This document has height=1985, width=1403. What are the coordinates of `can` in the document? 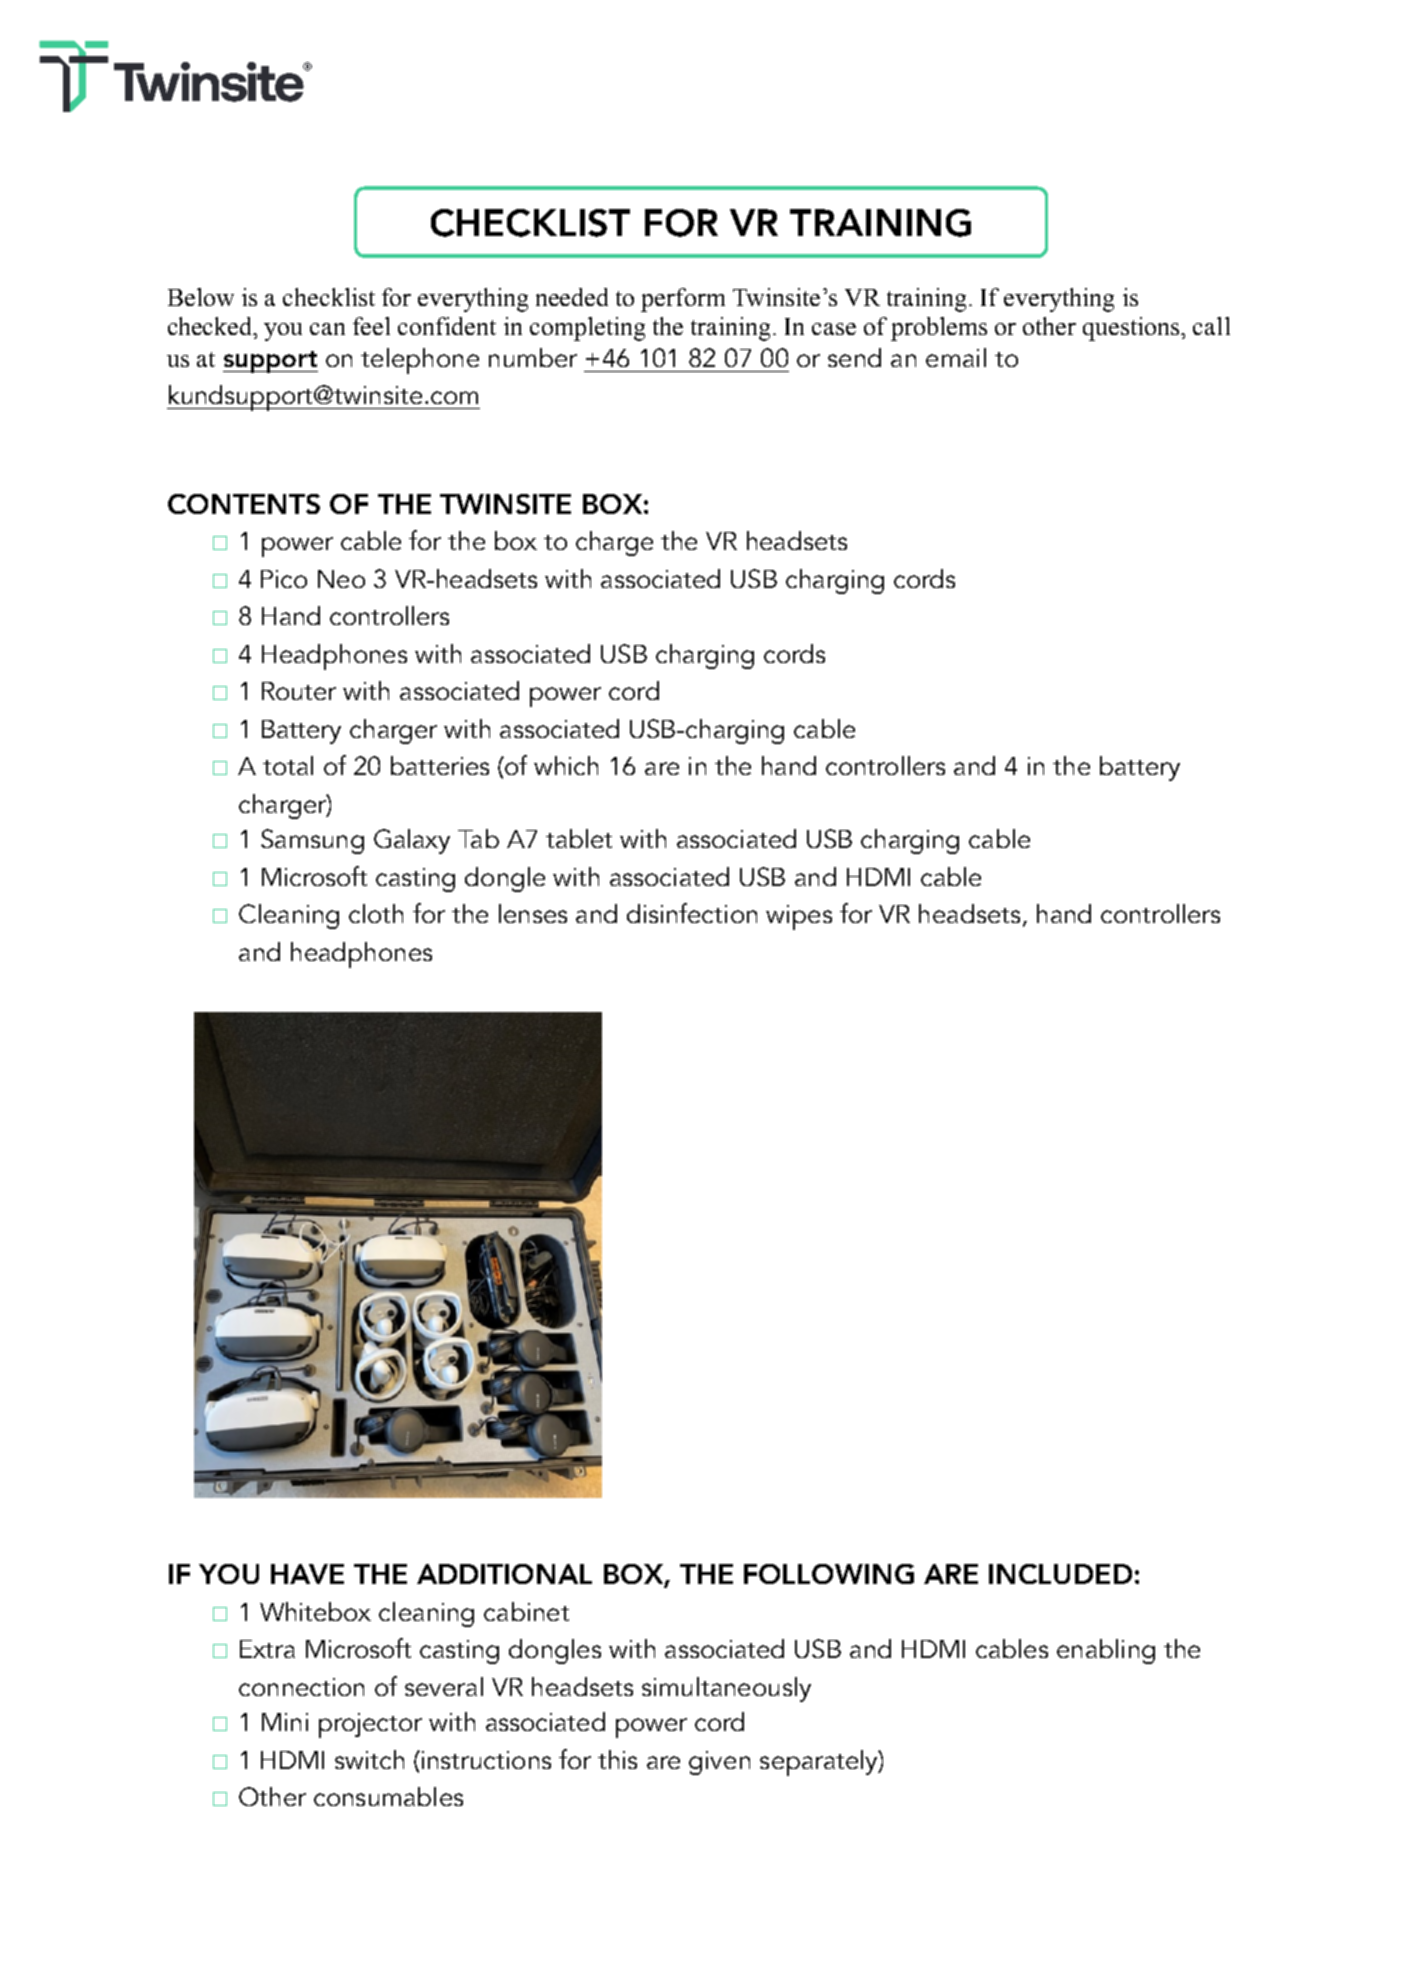 It's located at (327, 329).
